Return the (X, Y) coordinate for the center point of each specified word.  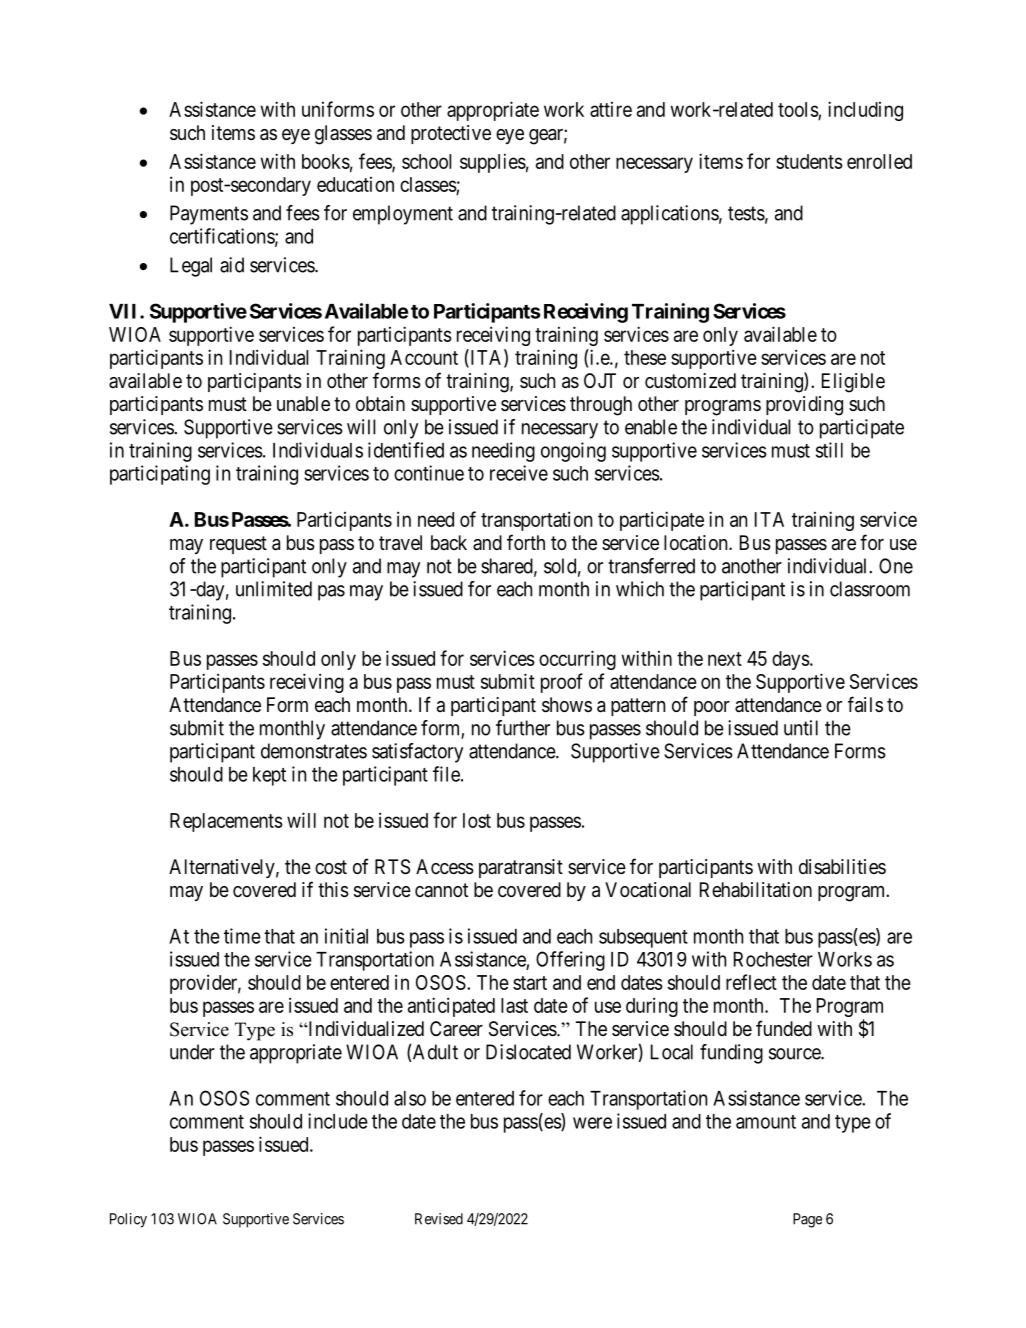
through (601, 406)
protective (451, 134)
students (809, 161)
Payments (209, 215)
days (791, 660)
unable (303, 403)
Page (807, 1220)
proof (562, 683)
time (242, 936)
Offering (570, 961)
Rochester (773, 959)
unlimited (274, 589)
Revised (439, 1219)
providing (804, 406)
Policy (128, 1220)
